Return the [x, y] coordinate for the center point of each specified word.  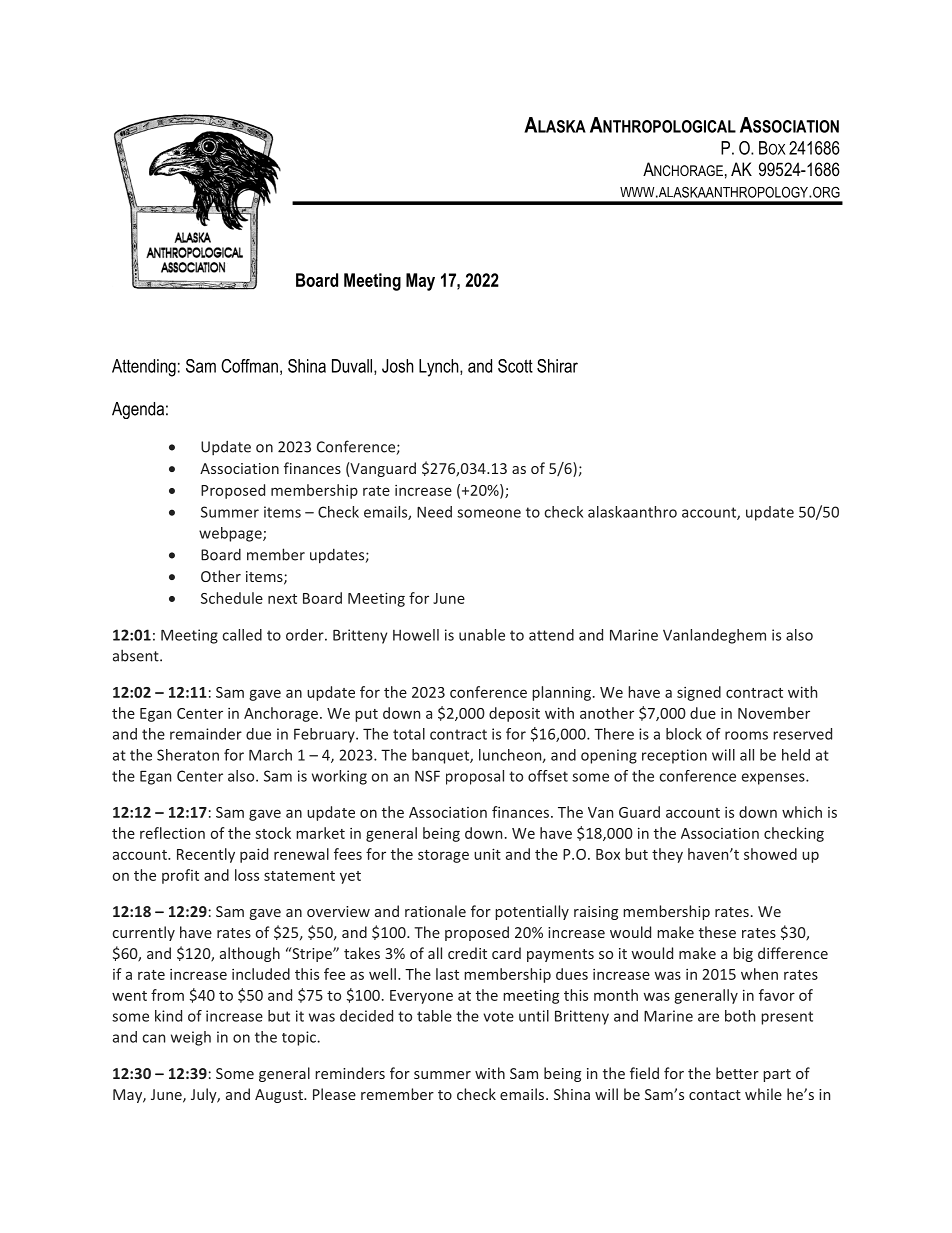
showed [770, 854]
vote [498, 1016]
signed [699, 693]
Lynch [440, 368]
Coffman [249, 366]
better [737, 1073]
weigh [191, 1038]
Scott [515, 366]
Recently [206, 855]
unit [487, 854]
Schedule [232, 598]
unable [482, 635]
